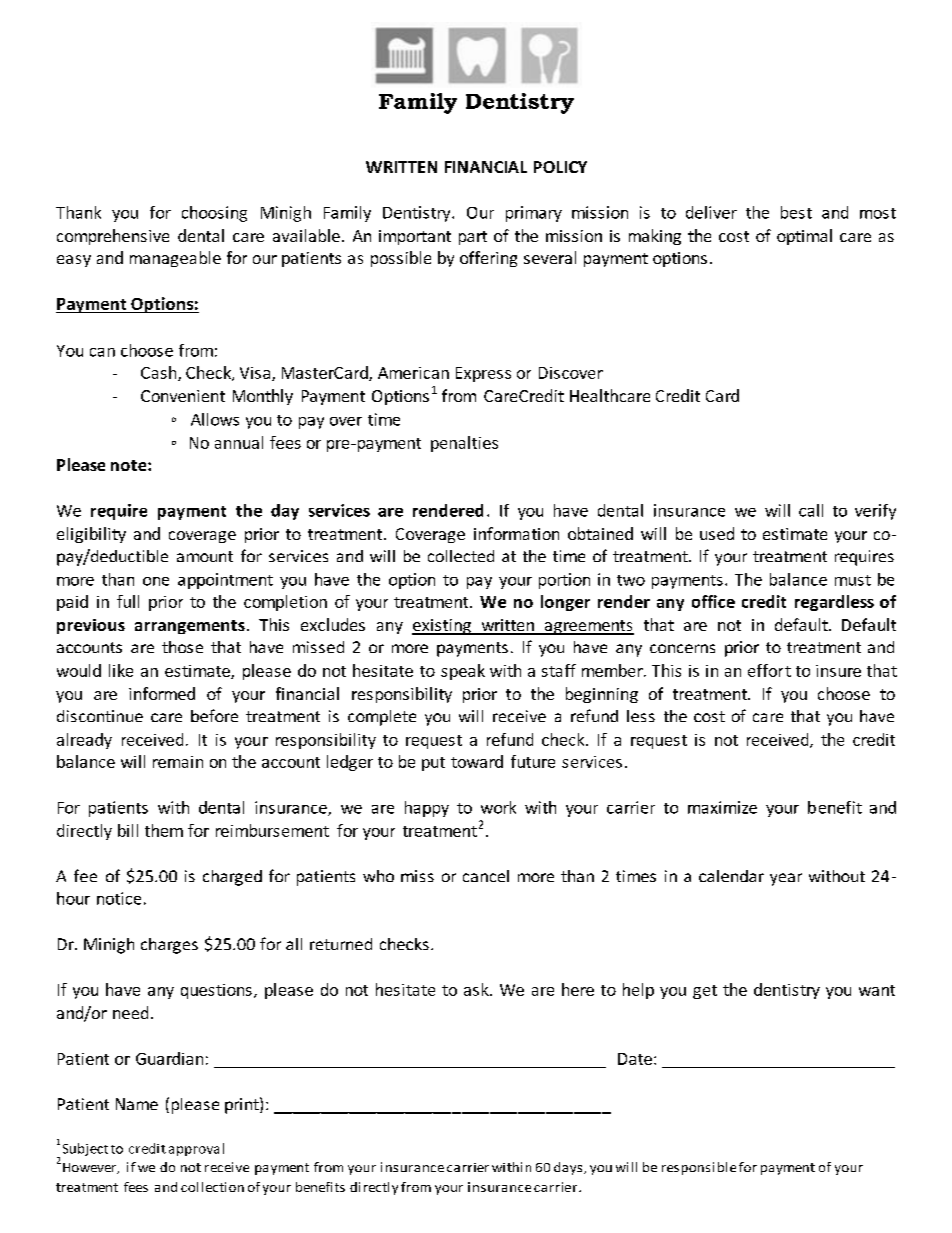  Describe the element at coordinates (463, 672) in the screenshot. I see `speak` at that location.
